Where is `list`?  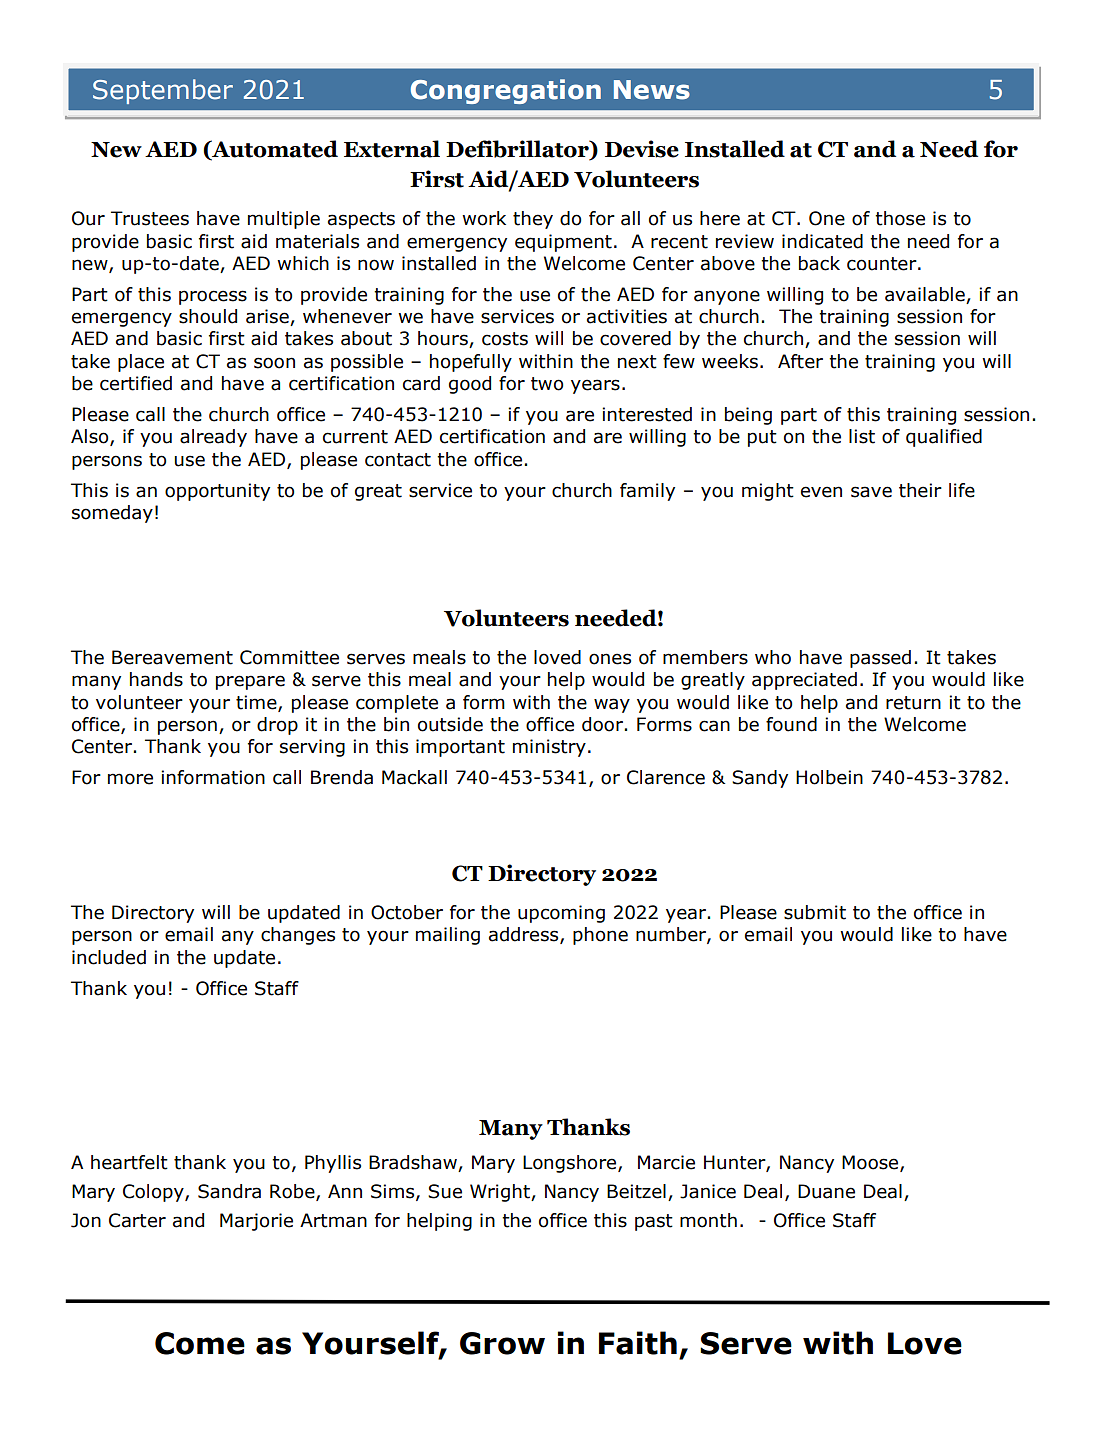 list is located at coordinates (862, 436).
